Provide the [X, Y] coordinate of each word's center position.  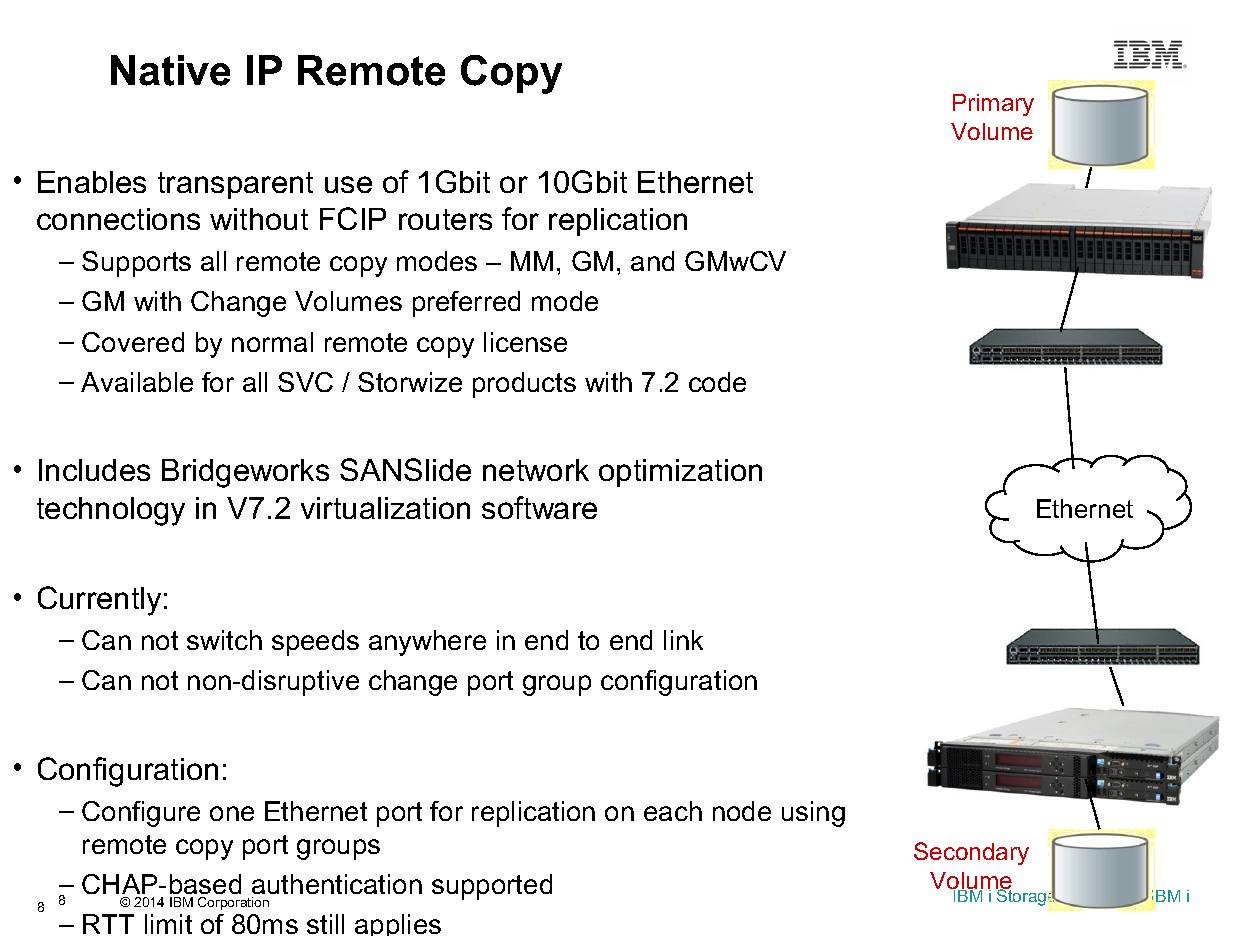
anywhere [427, 643]
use [348, 184]
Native [170, 70]
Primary [993, 105]
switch [224, 640]
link [683, 640]
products [524, 385]
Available [137, 382]
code [717, 382]
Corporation [233, 903]
